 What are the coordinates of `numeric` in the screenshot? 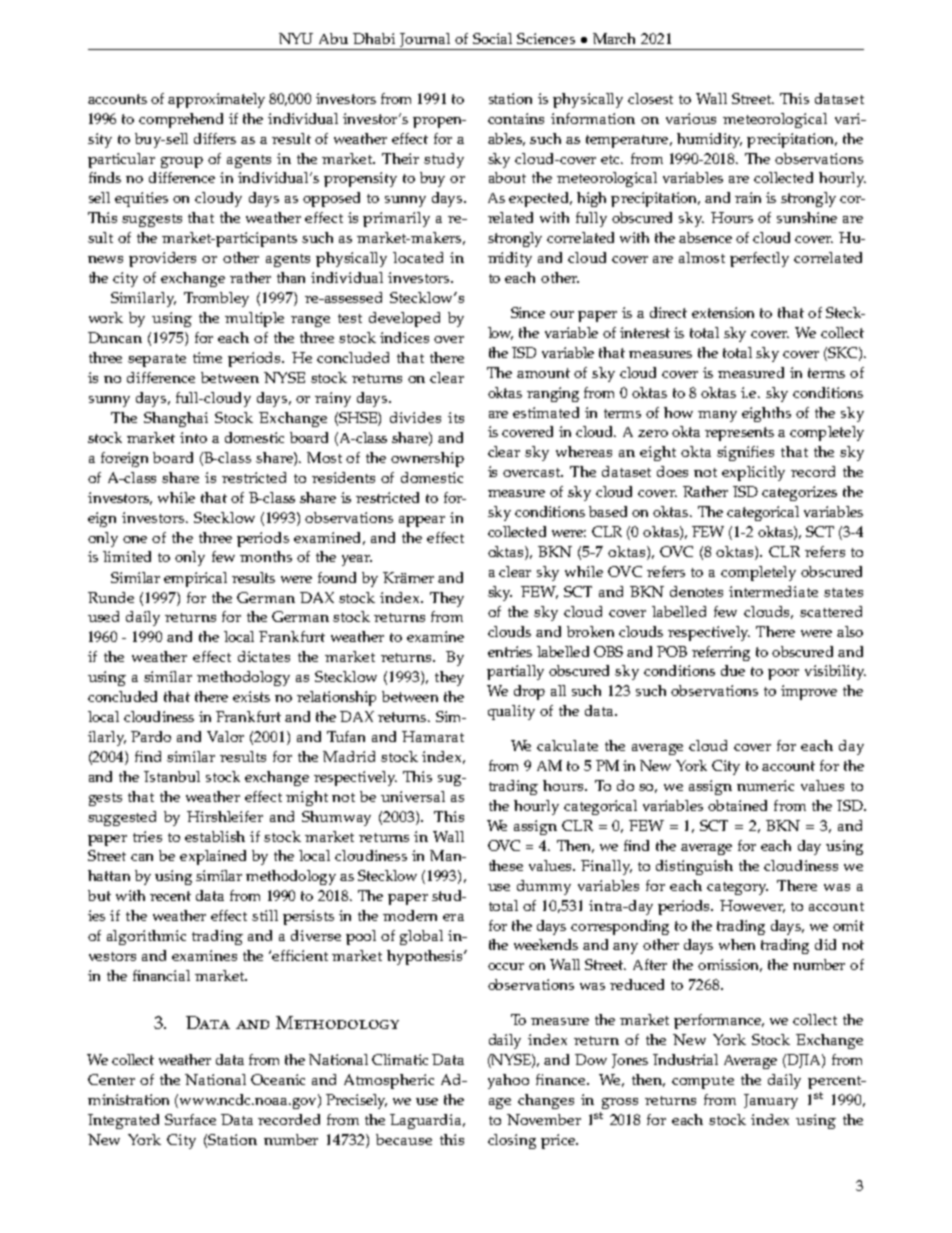 It's located at (765, 785).
